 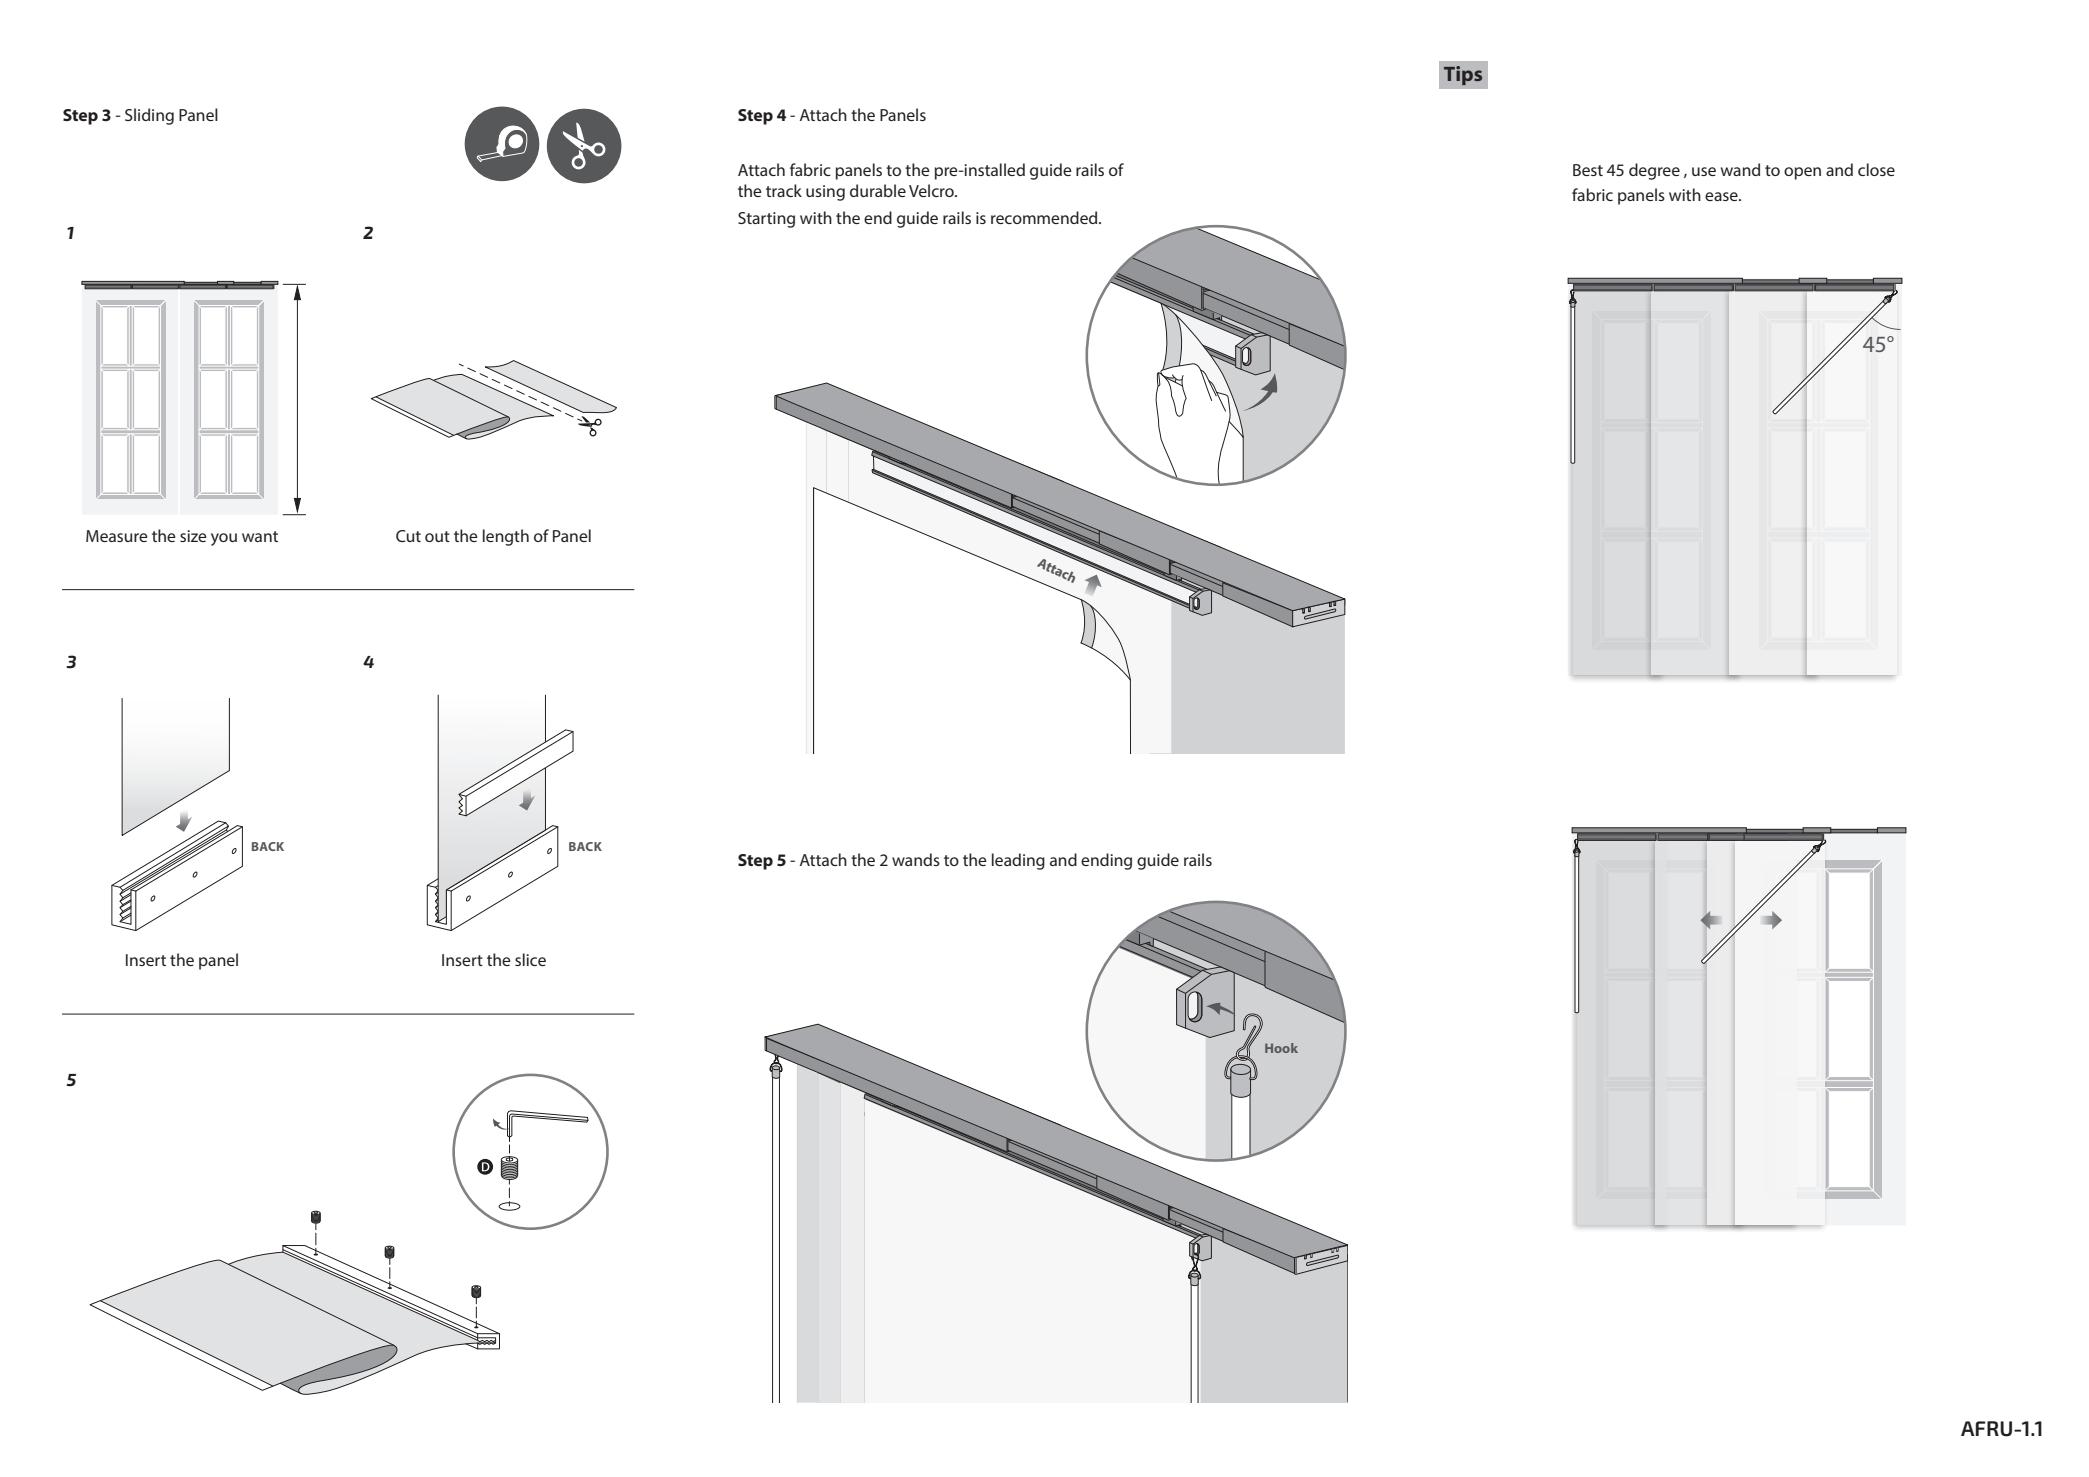 What do you see at coordinates (224, 539) in the image?
I see `you` at bounding box center [224, 539].
